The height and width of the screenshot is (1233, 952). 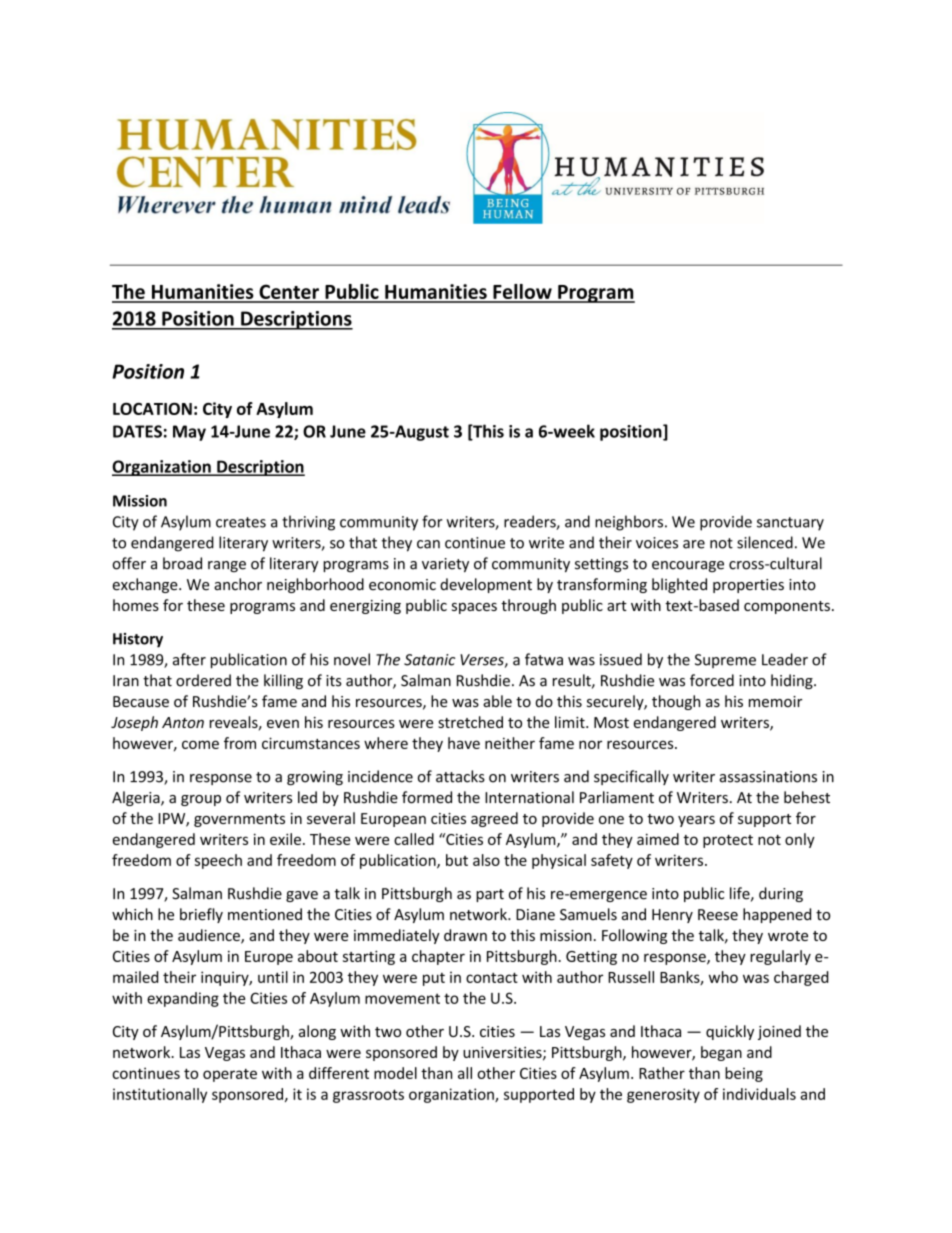 I want to click on May, so click(x=189, y=433).
